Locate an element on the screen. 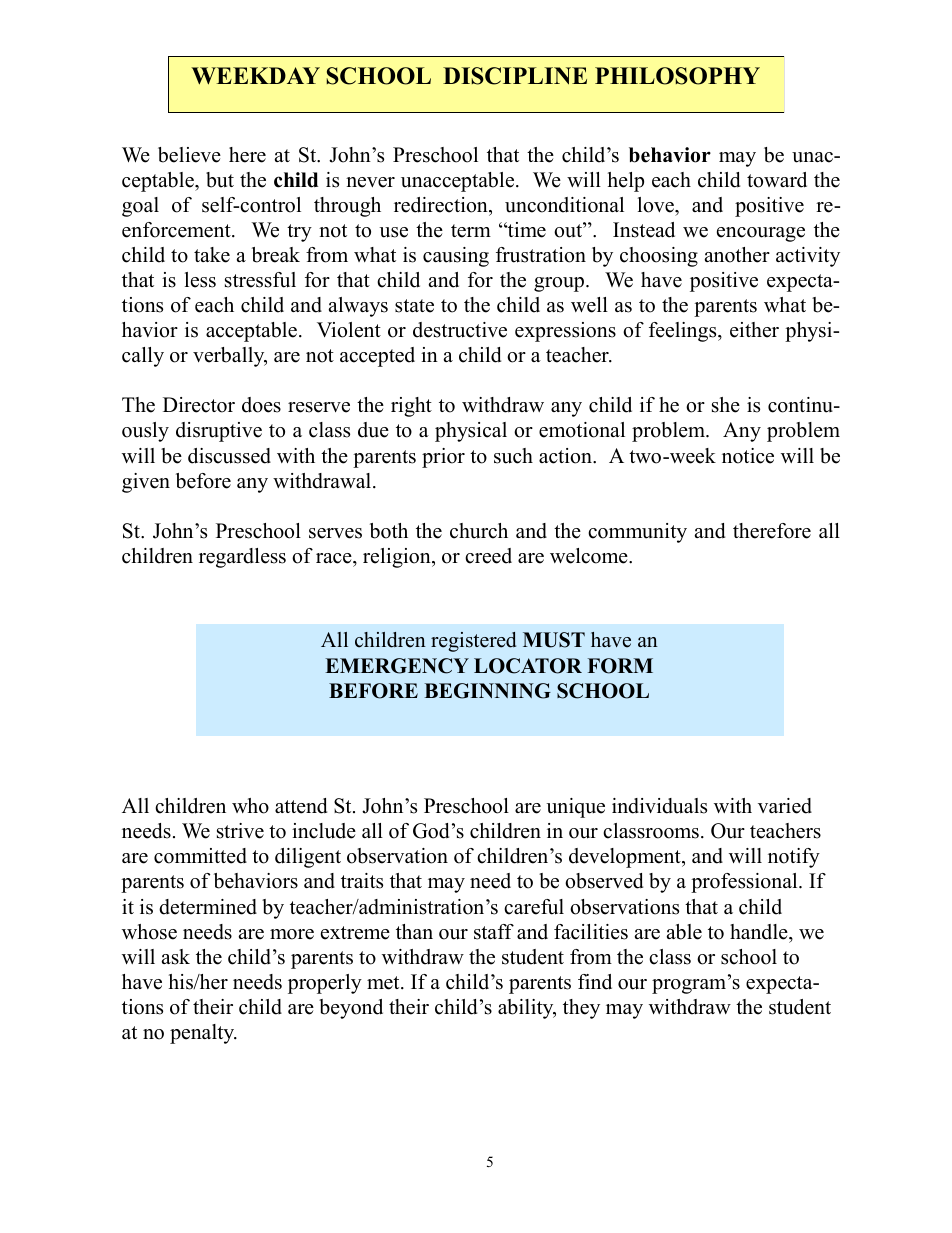  PHILOSOPHY is located at coordinates (677, 76).
